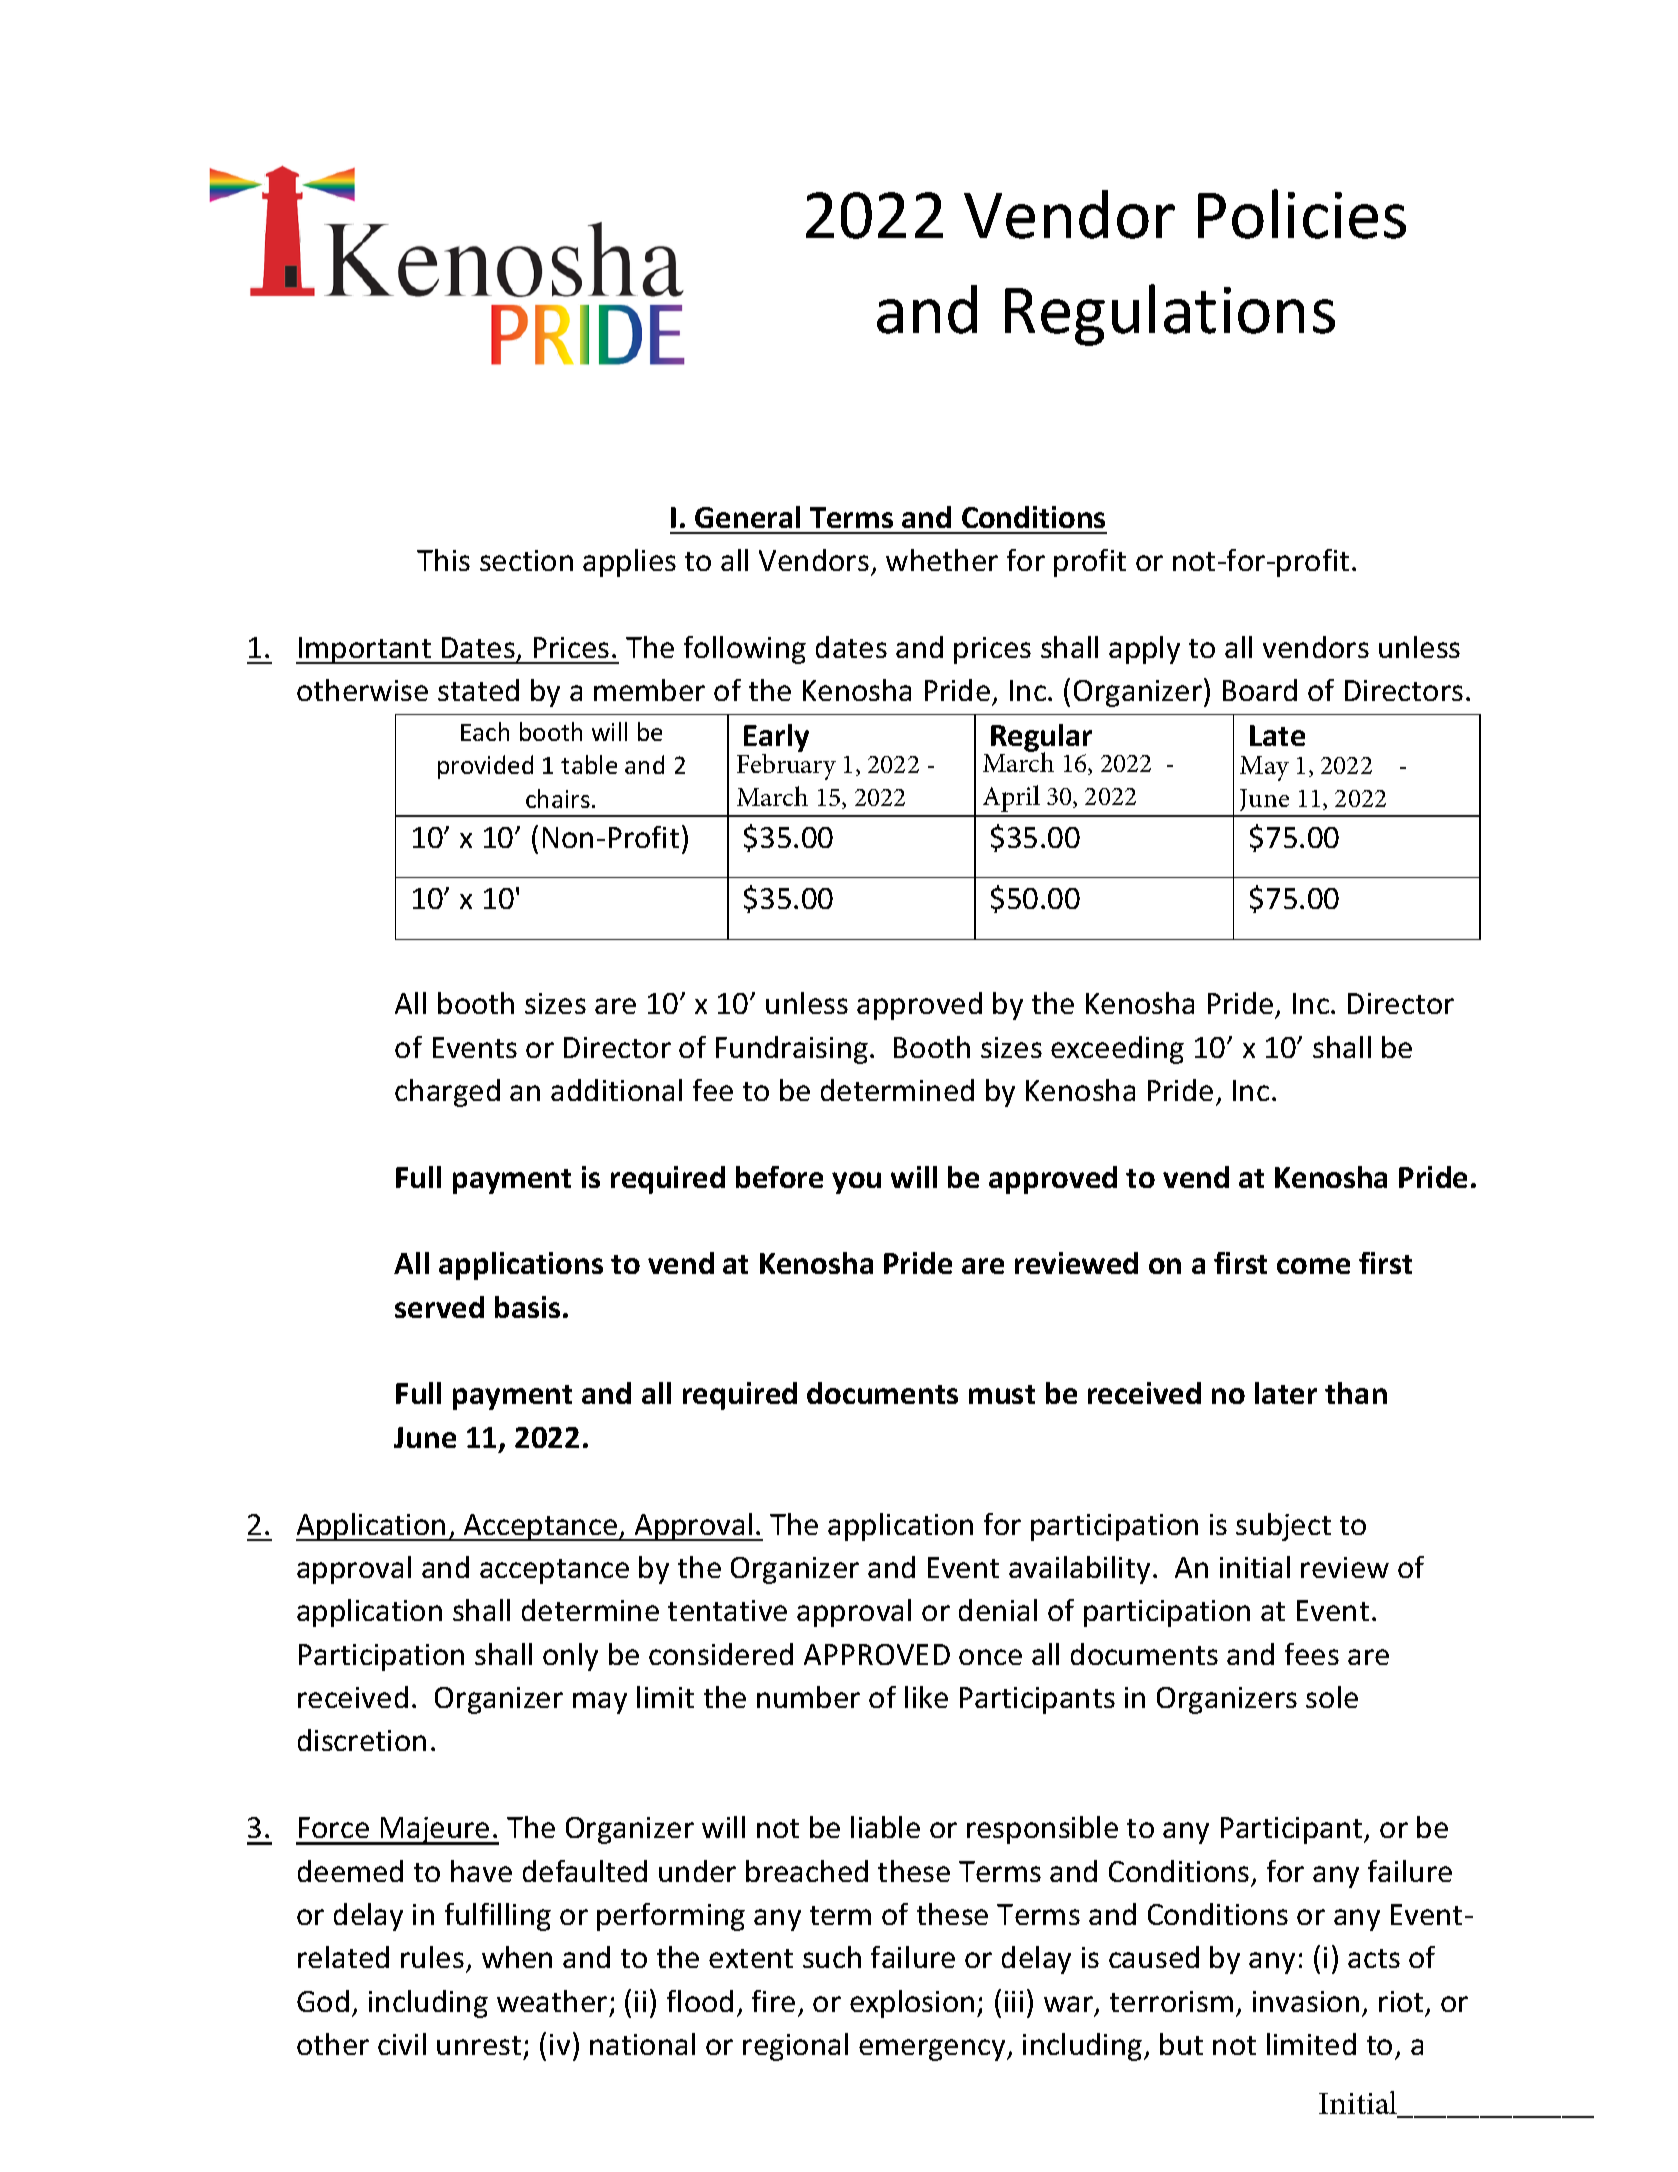 The image size is (1678, 2172). What do you see at coordinates (1313, 1266) in the screenshot?
I see `come` at bounding box center [1313, 1266].
